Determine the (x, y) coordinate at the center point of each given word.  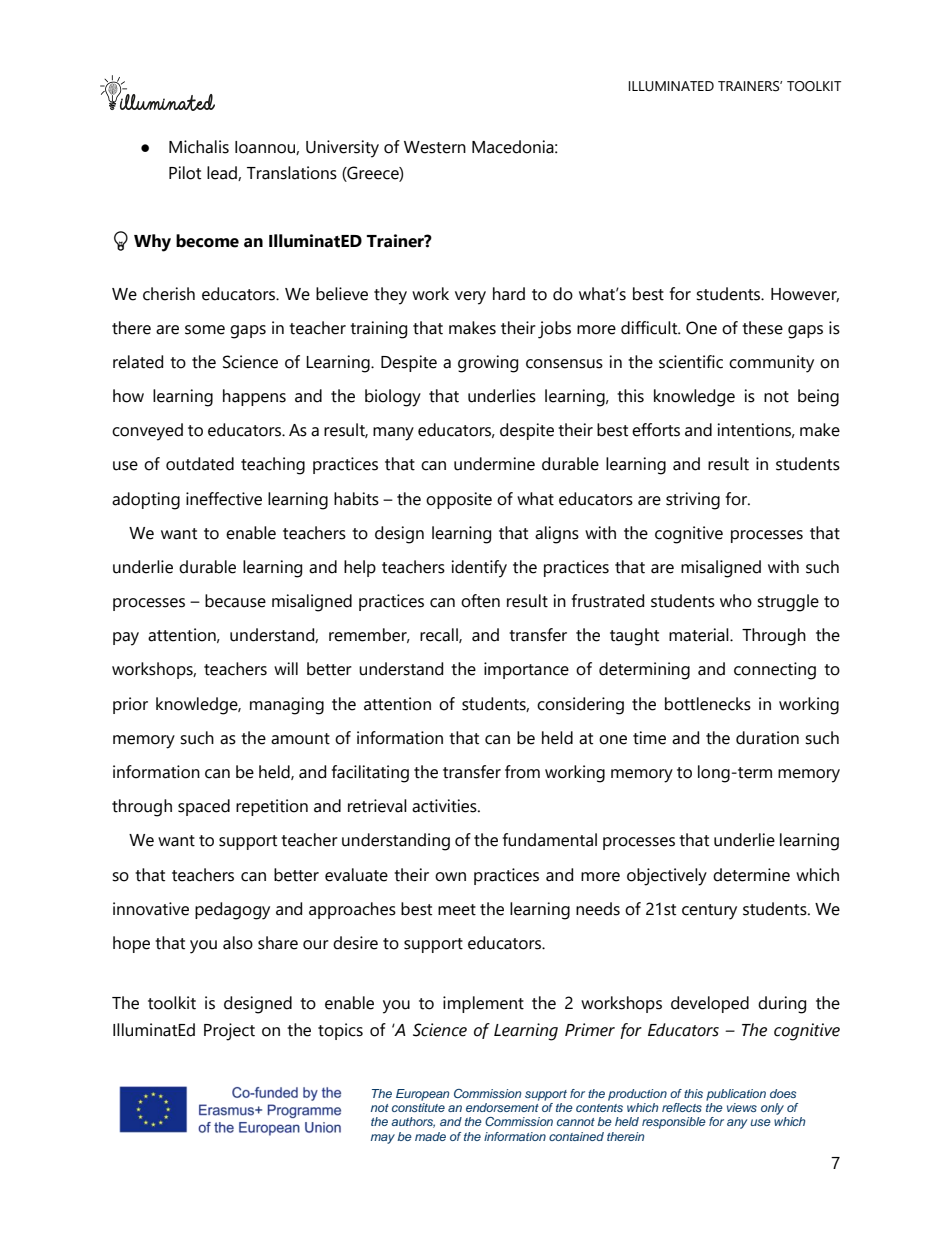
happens (254, 397)
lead (223, 173)
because (235, 601)
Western (435, 147)
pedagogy (232, 911)
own (450, 877)
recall (440, 635)
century (709, 912)
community (771, 364)
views (742, 1107)
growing (488, 364)
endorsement (502, 1106)
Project (229, 1032)
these (762, 328)
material (700, 635)
